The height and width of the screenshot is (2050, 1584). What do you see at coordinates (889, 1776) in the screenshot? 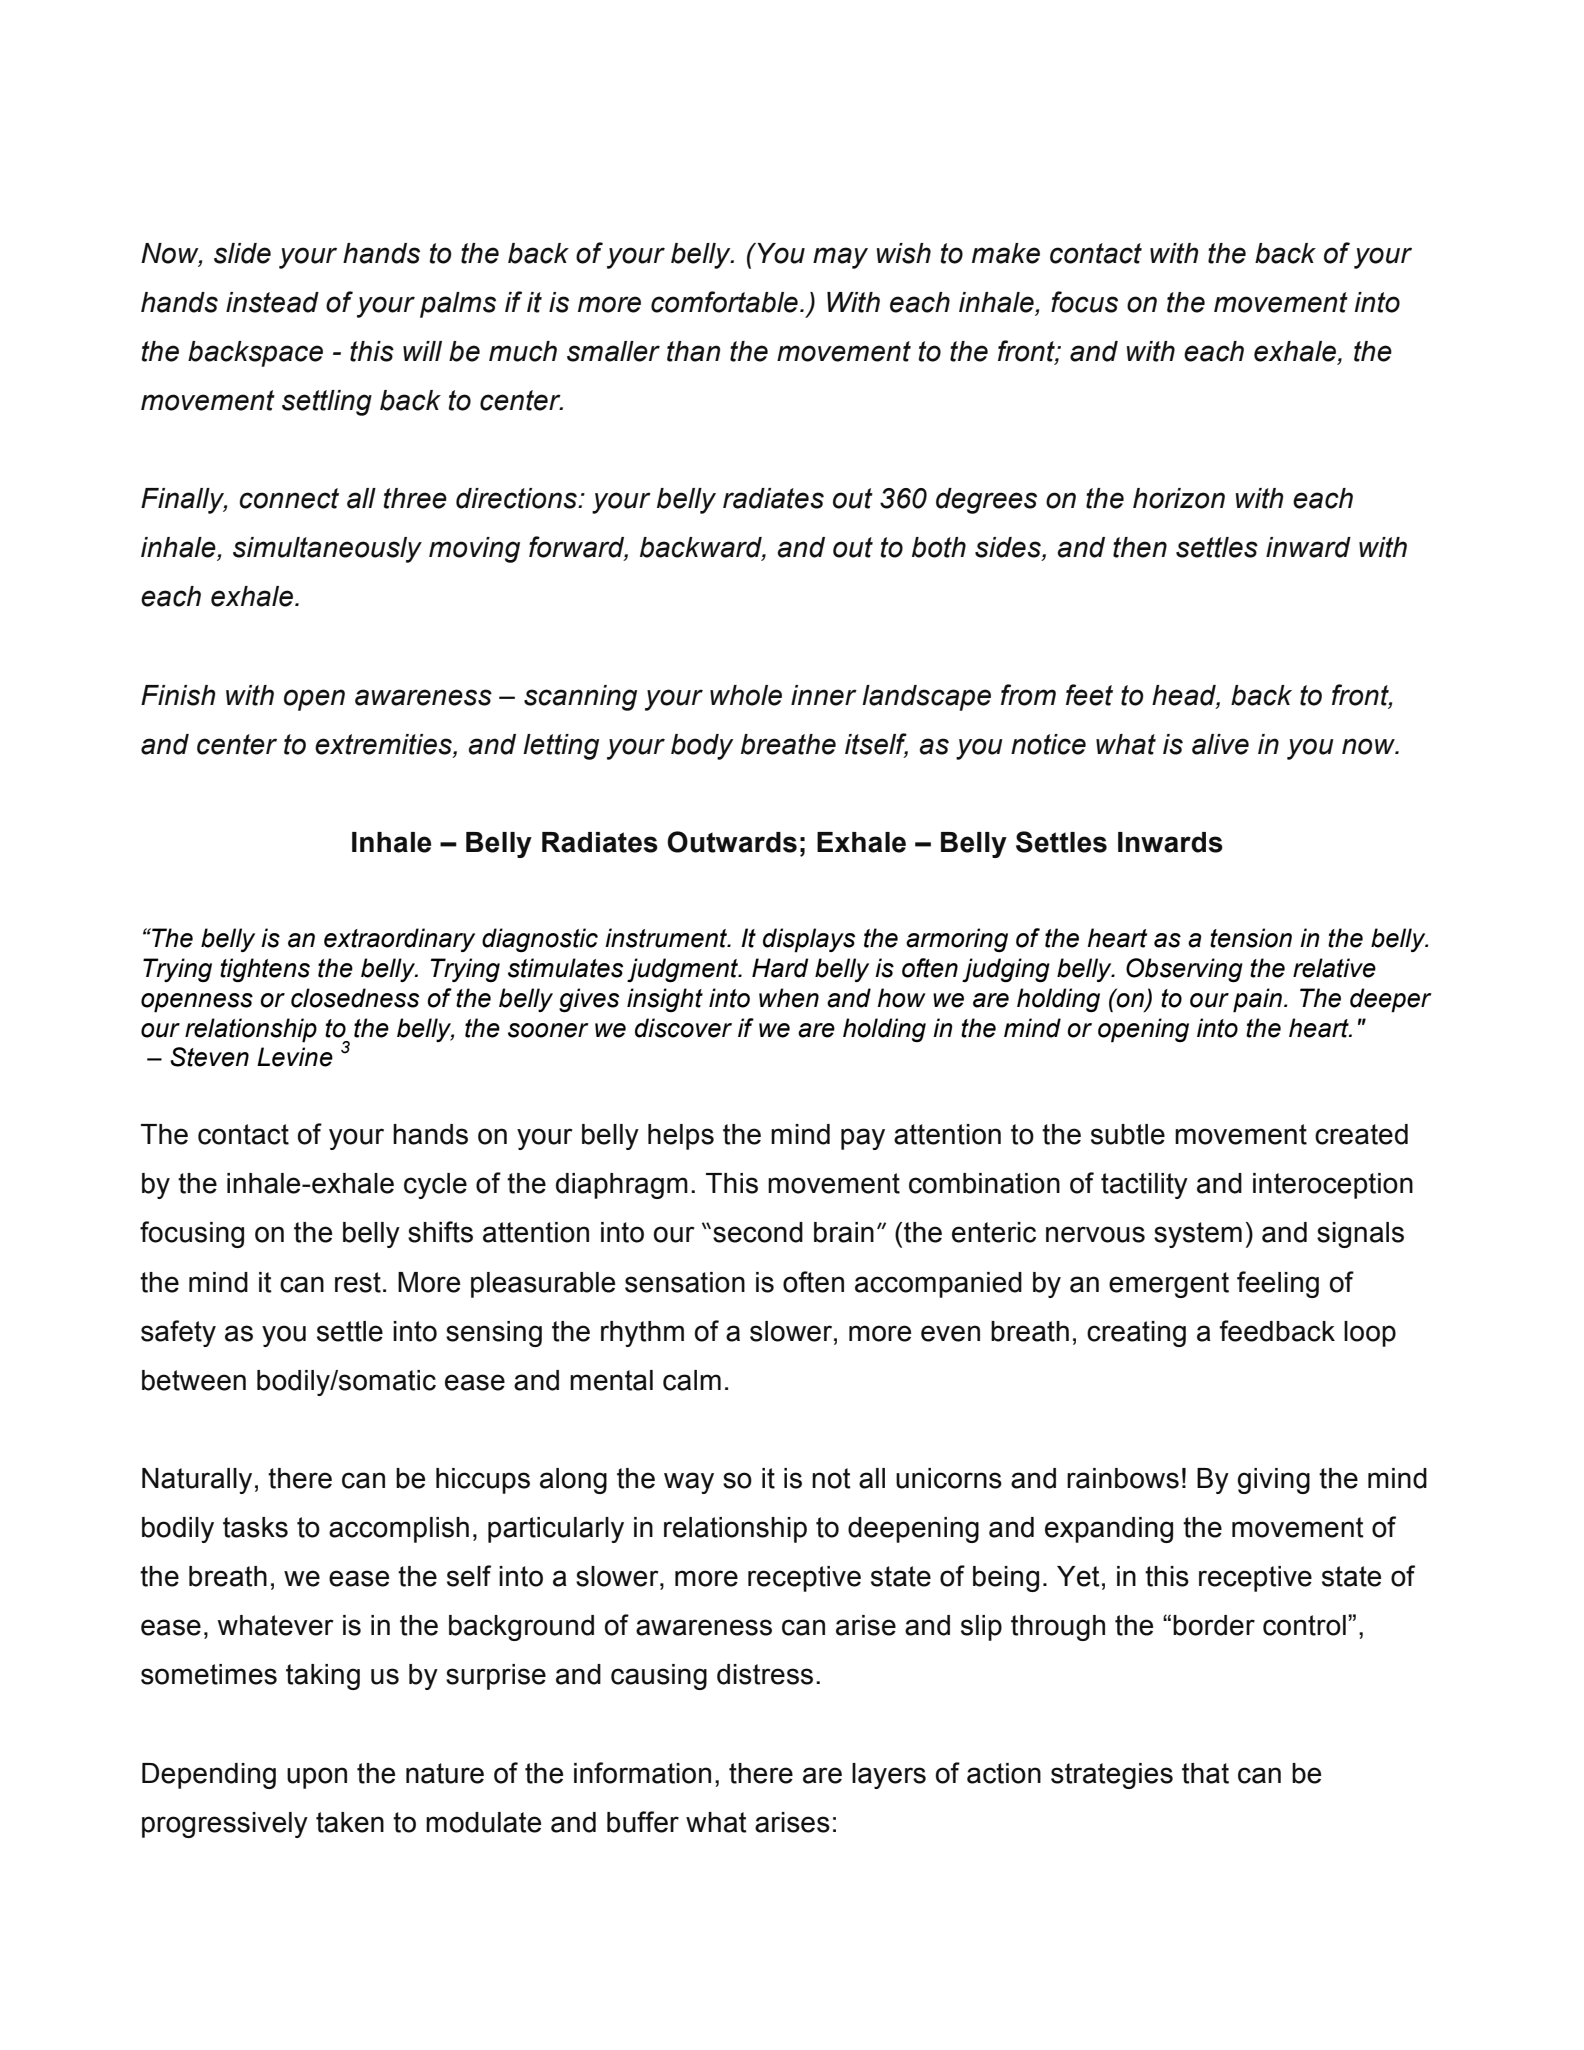
I see `layers` at bounding box center [889, 1776].
